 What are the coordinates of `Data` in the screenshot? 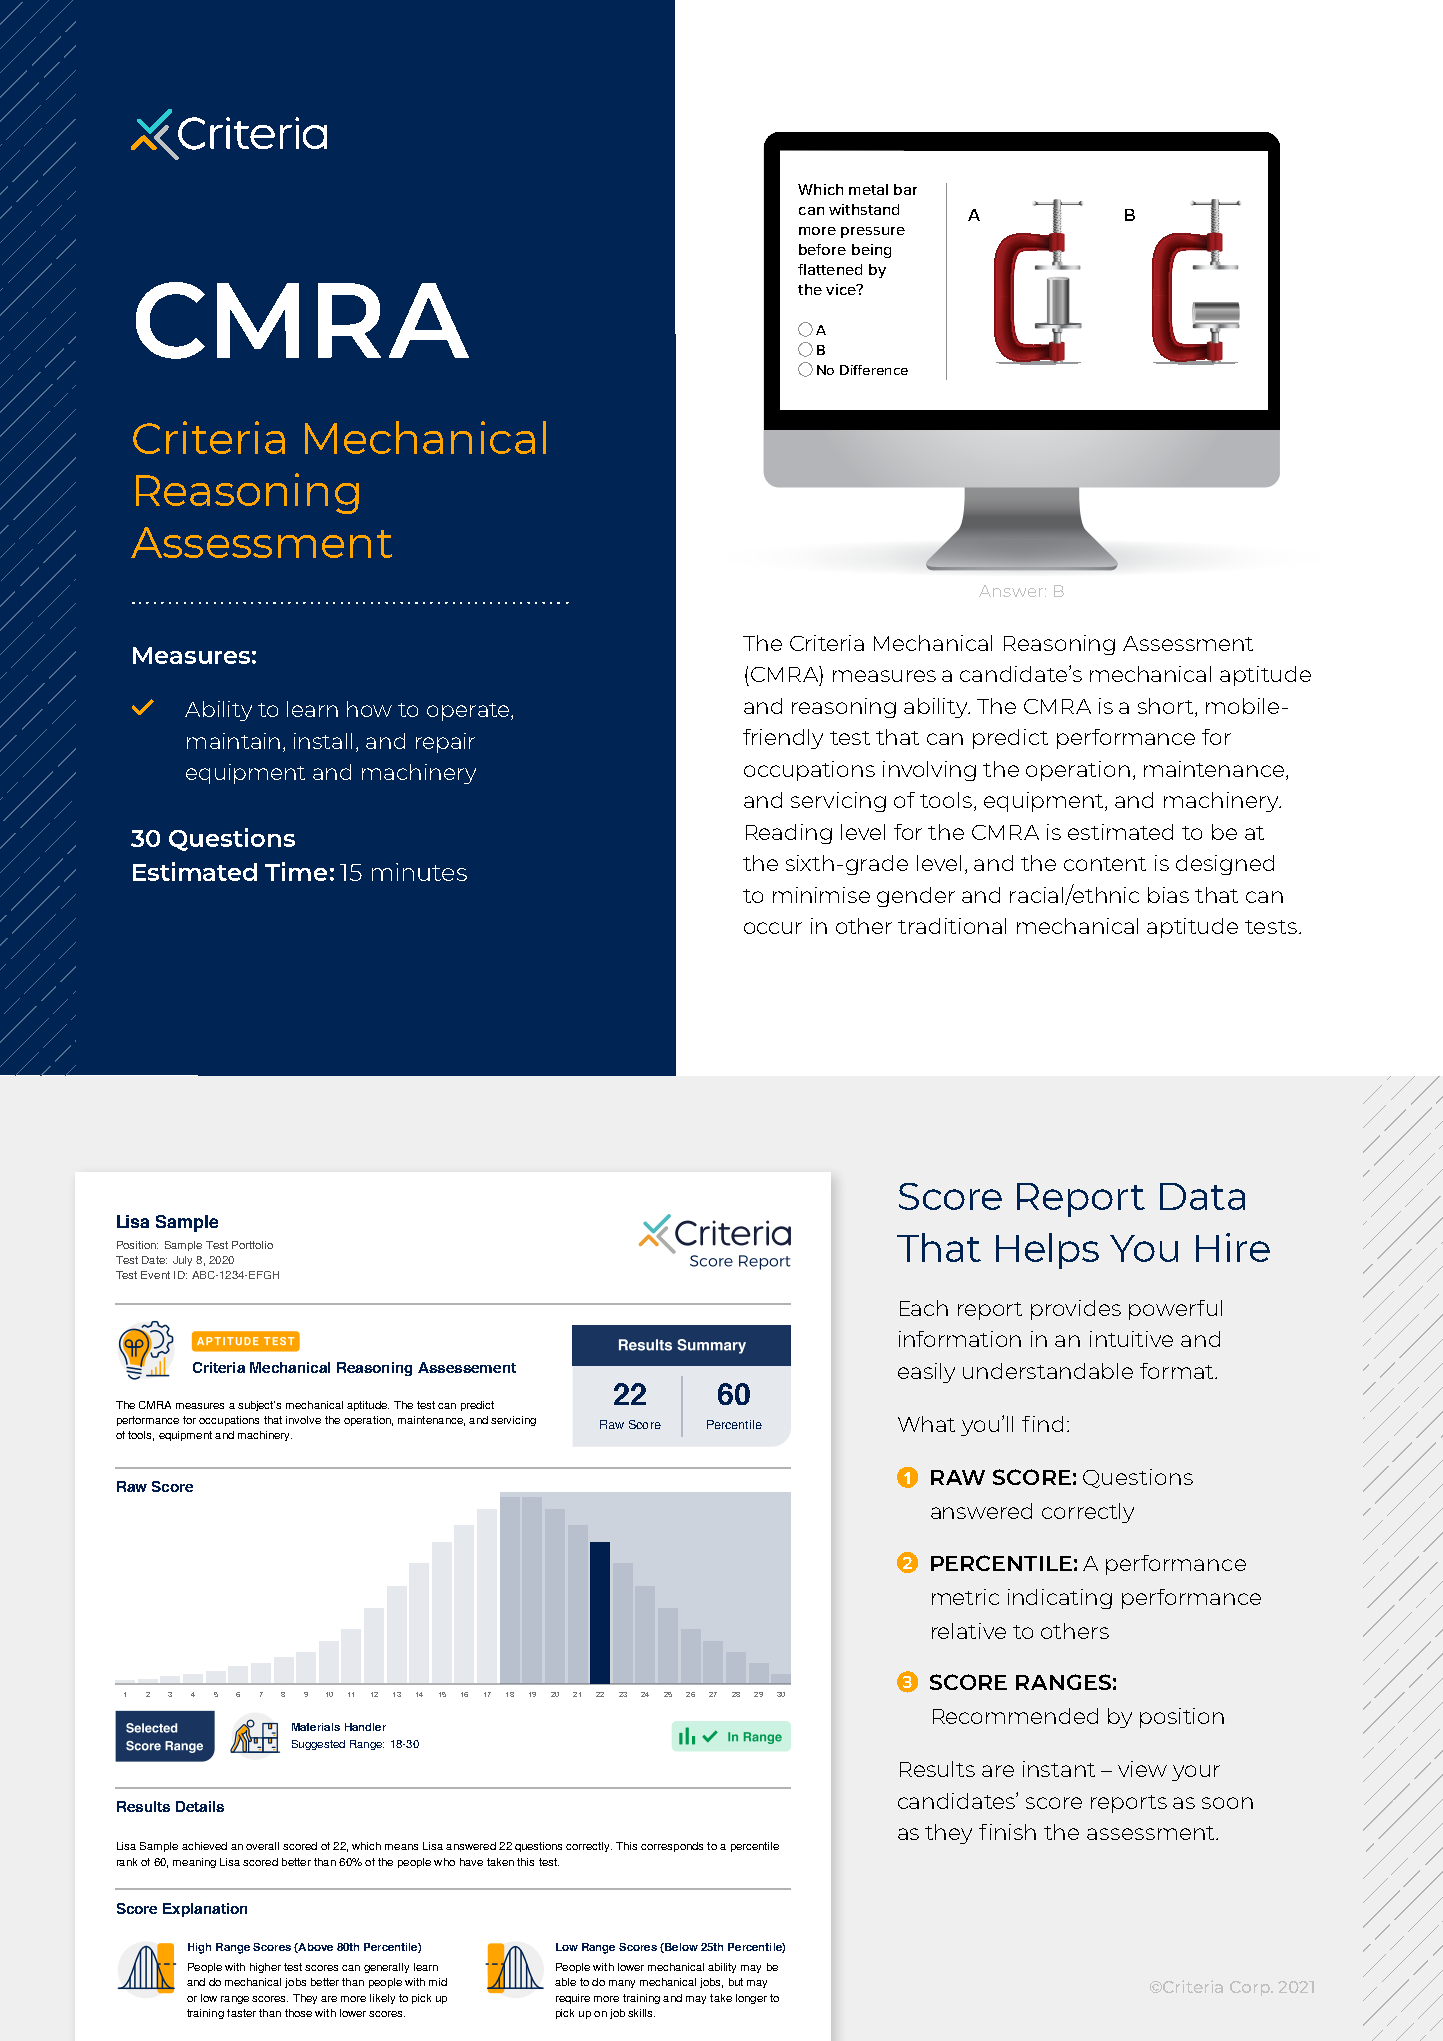 It's located at (1202, 1196).
